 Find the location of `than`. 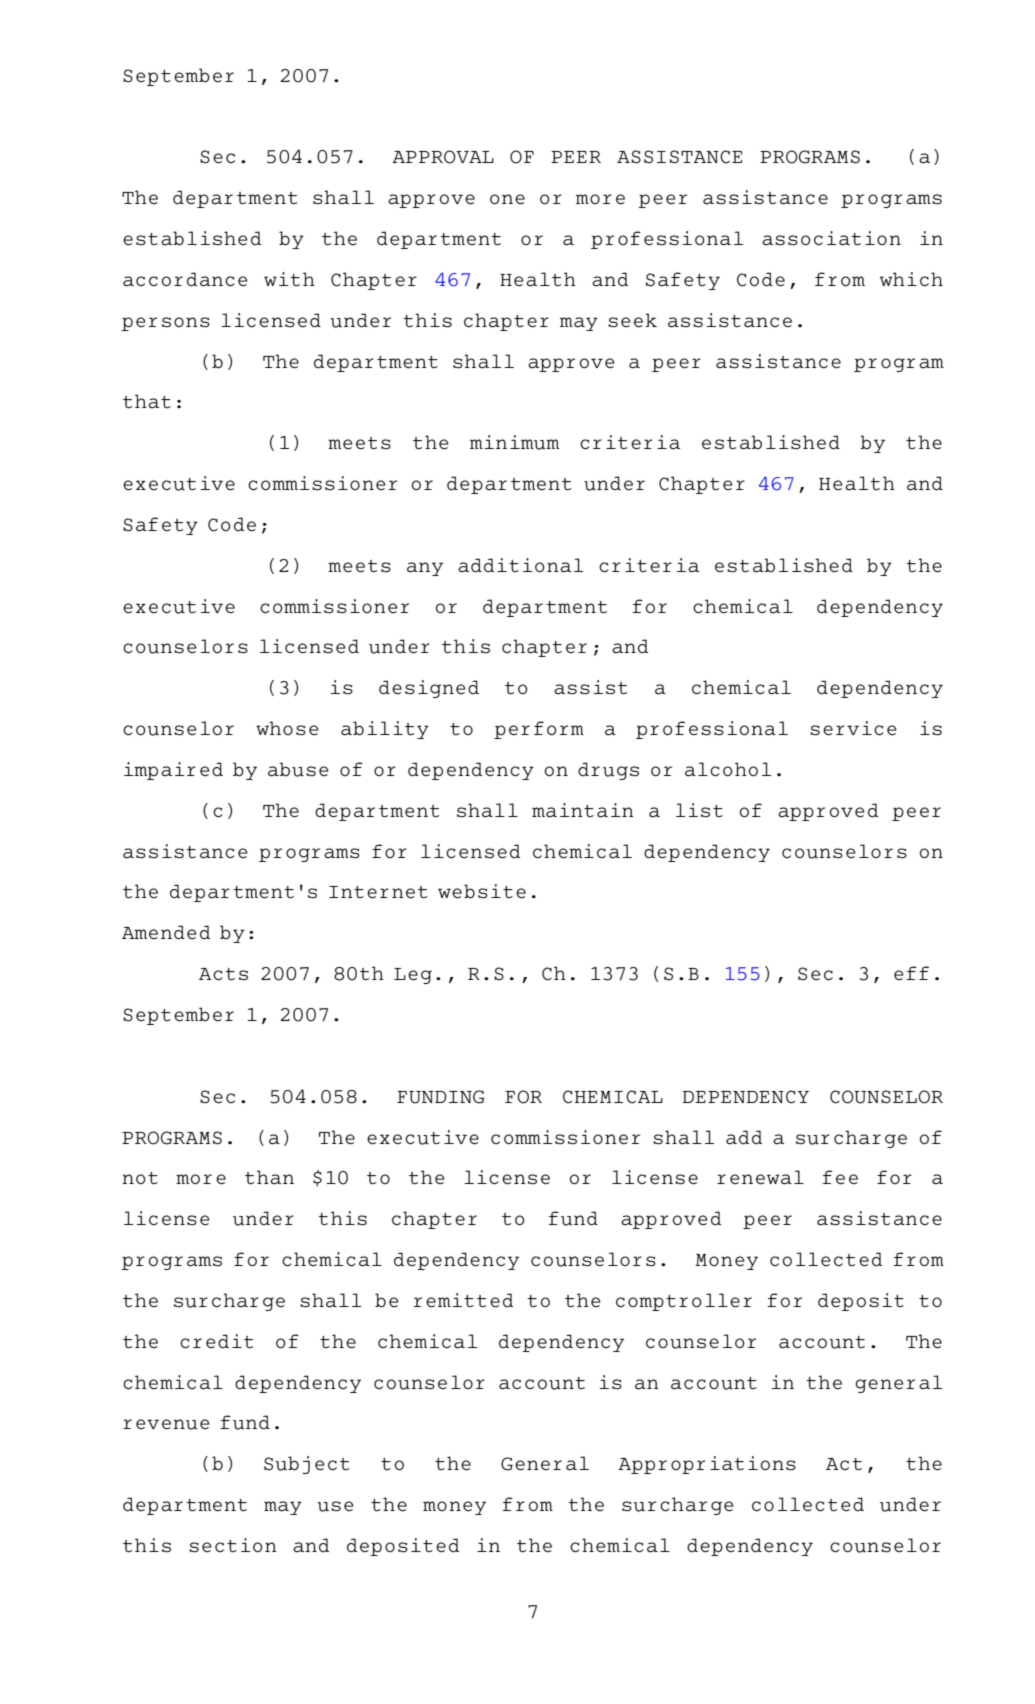

than is located at coordinates (269, 1177).
